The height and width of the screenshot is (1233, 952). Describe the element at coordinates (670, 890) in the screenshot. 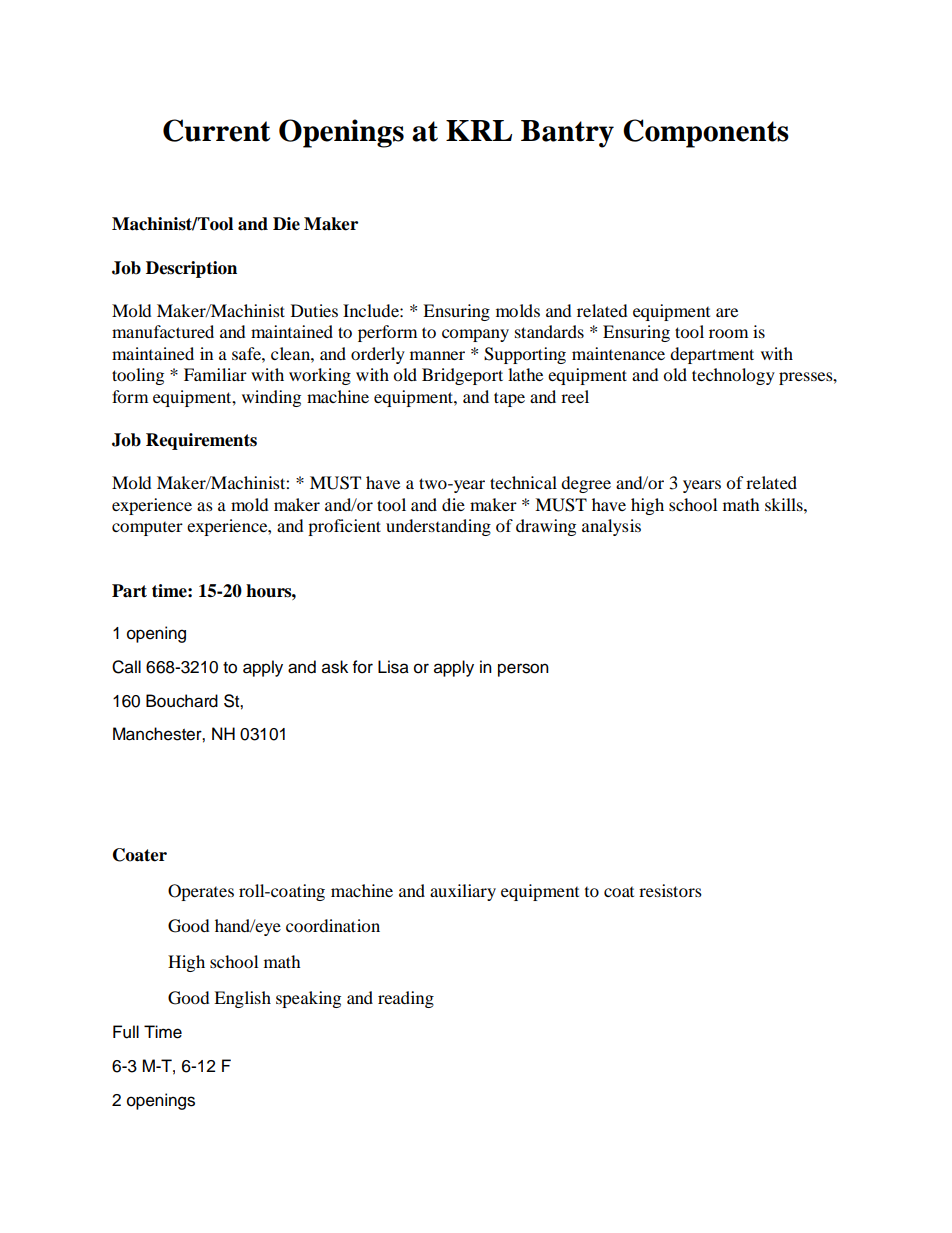

I see `resistors` at that location.
